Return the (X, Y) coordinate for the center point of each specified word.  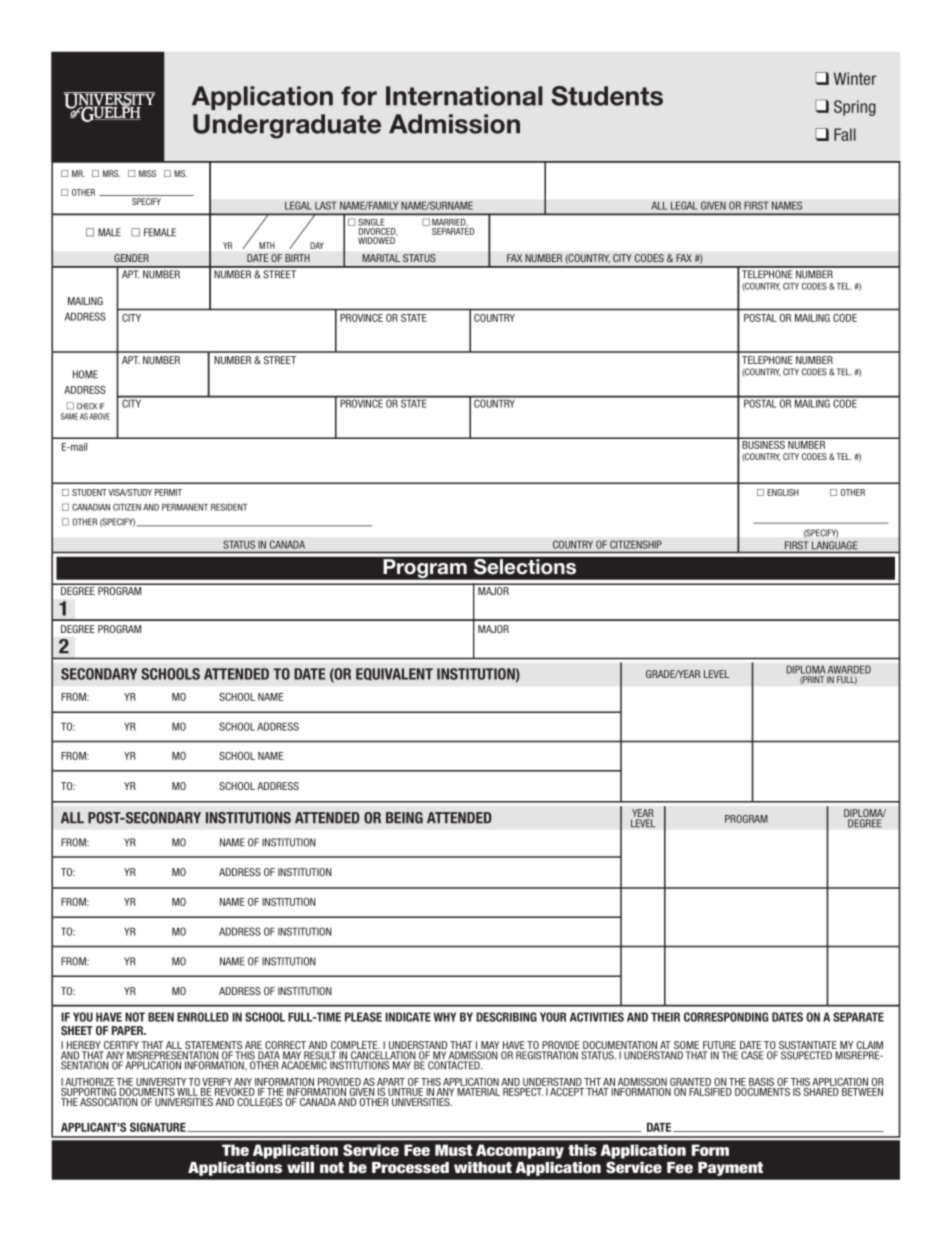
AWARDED (849, 669)
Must (453, 1150)
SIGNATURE (159, 1127)
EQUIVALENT (394, 674)
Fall (845, 134)
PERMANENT (185, 507)
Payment (730, 1169)
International (464, 96)
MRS (111, 173)
